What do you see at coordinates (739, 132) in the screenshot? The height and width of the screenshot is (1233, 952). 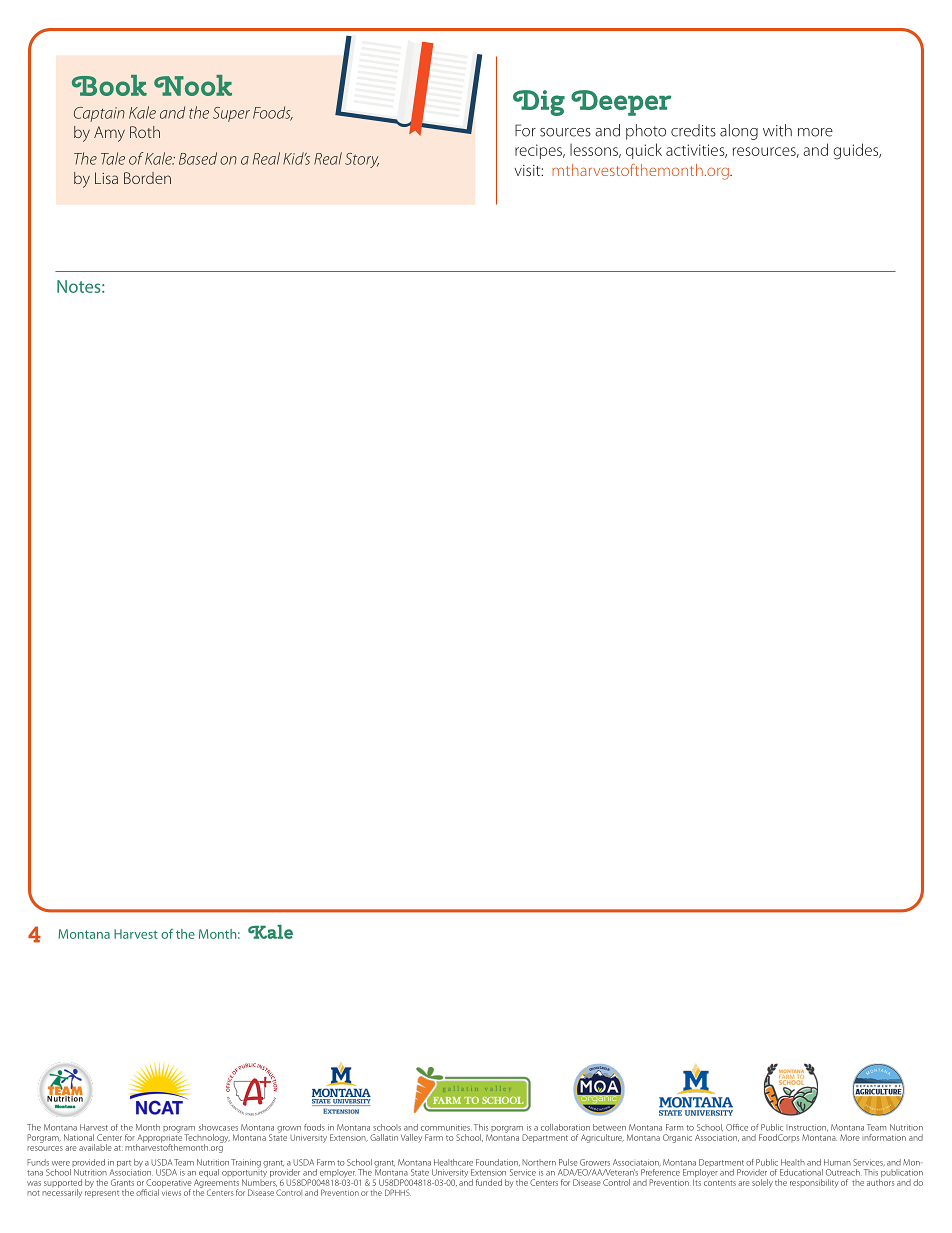 I see `along` at bounding box center [739, 132].
